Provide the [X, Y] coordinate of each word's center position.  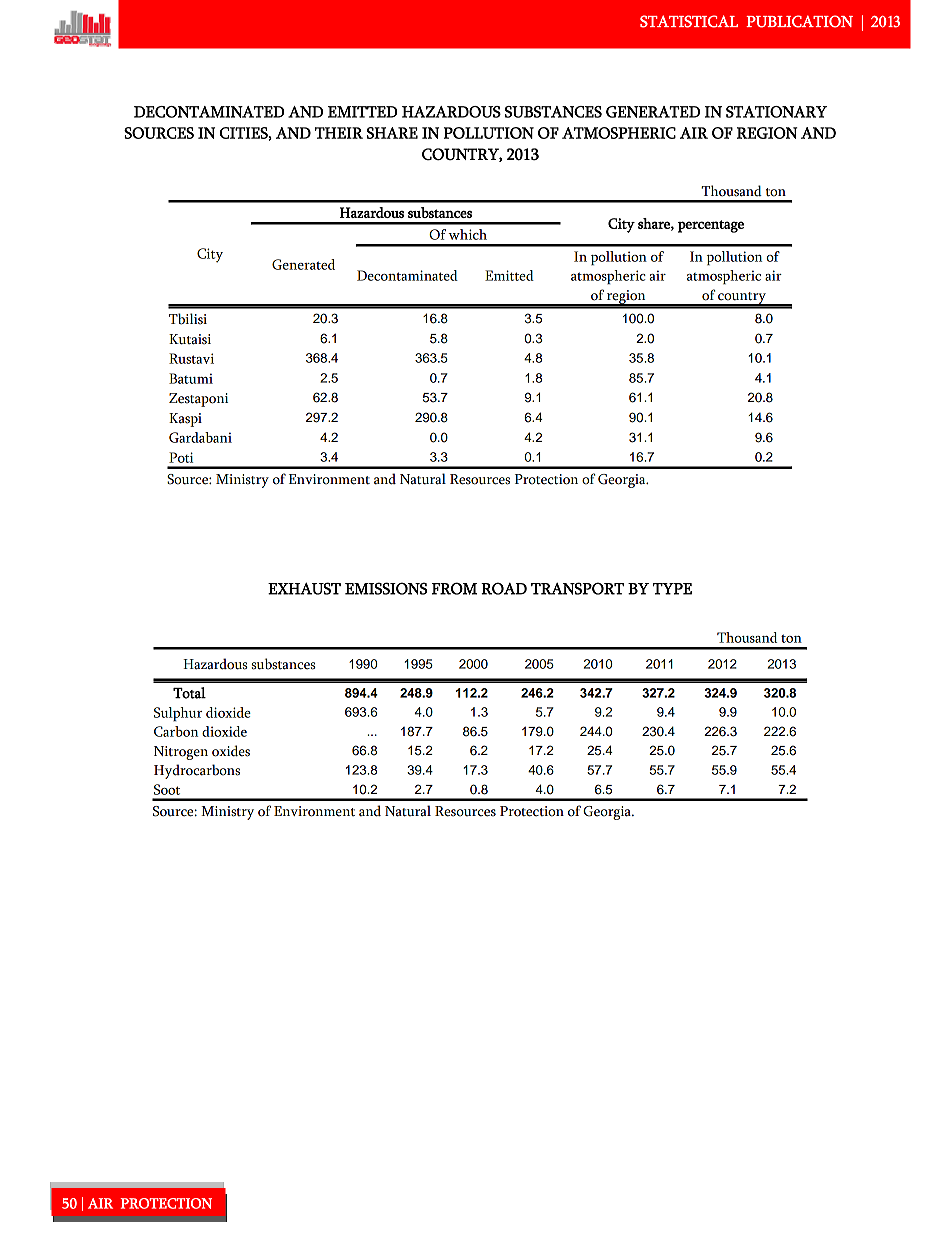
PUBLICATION [799, 21]
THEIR [339, 133]
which [467, 234]
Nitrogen [181, 753]
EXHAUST [304, 588]
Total [189, 693]
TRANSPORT [577, 588]
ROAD [504, 588]
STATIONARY [776, 112]
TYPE [672, 589]
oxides [231, 751]
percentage [711, 226]
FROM [454, 588]
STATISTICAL [689, 21]
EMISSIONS [386, 588]
